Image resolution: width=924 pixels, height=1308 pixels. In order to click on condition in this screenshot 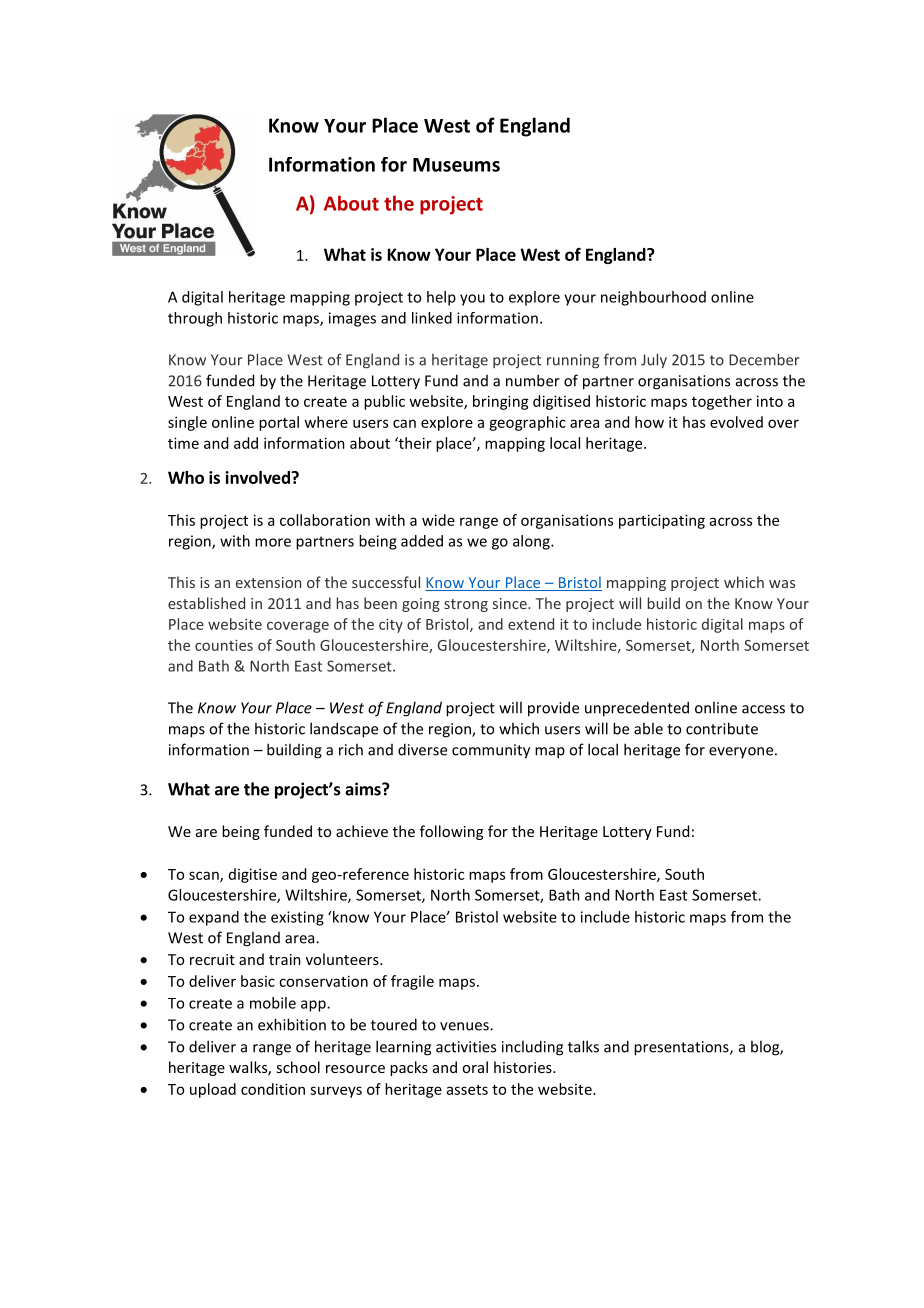, I will do `click(273, 1089)`.
